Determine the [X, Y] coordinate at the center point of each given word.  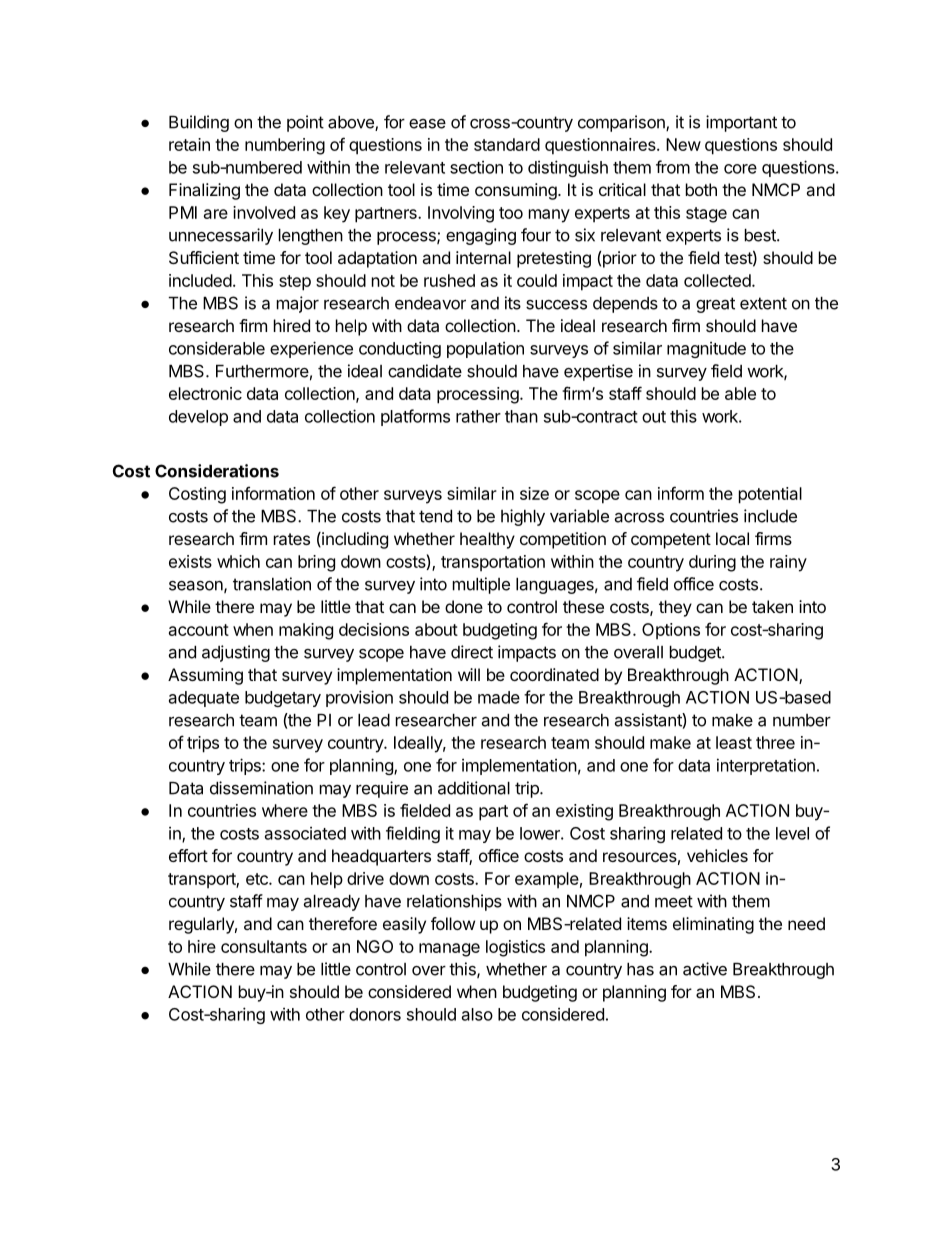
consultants [264, 946]
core [740, 169]
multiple [481, 585]
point [305, 123]
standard [507, 144]
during [712, 563]
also [477, 1014]
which [238, 561]
